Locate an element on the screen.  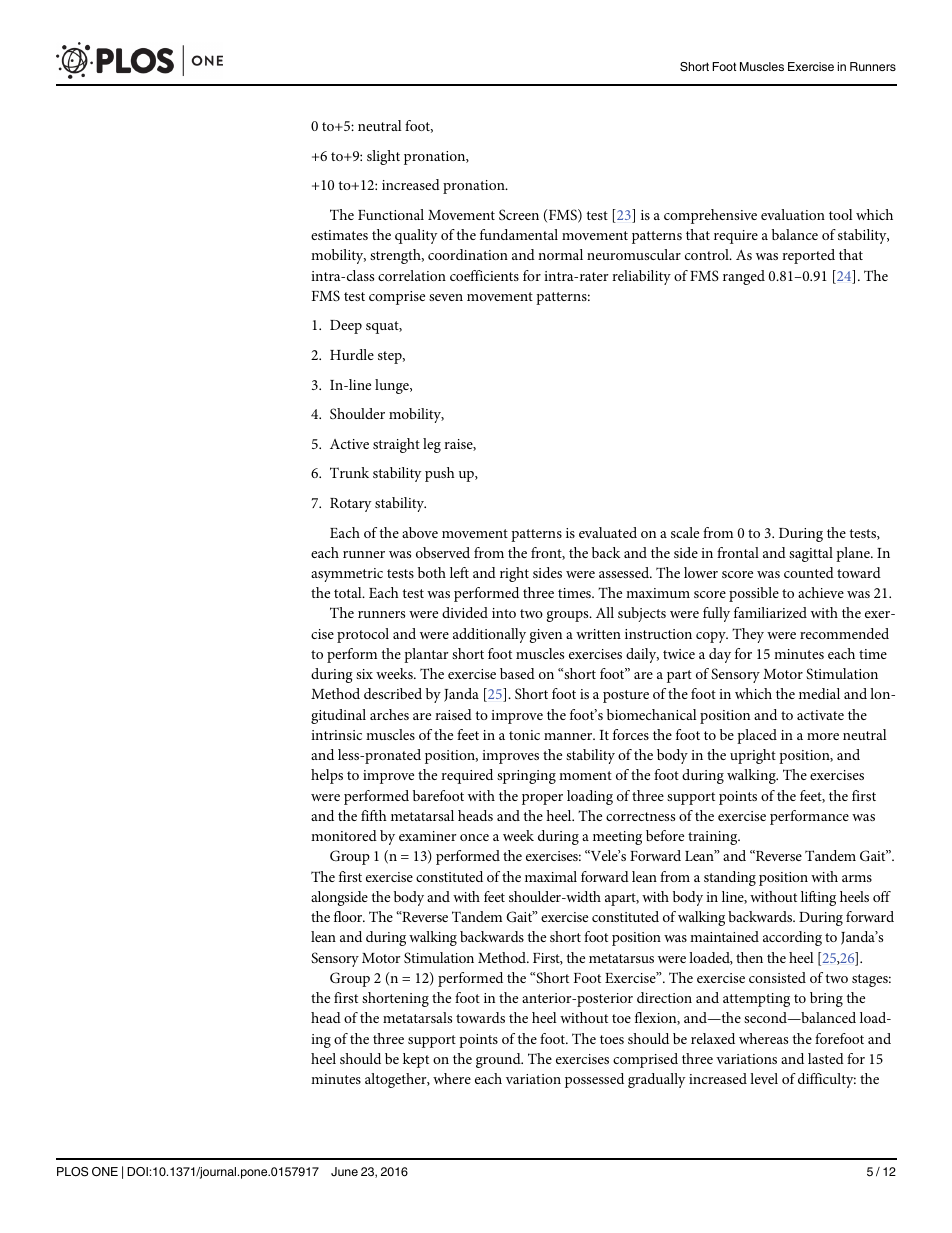
six is located at coordinates (364, 674).
